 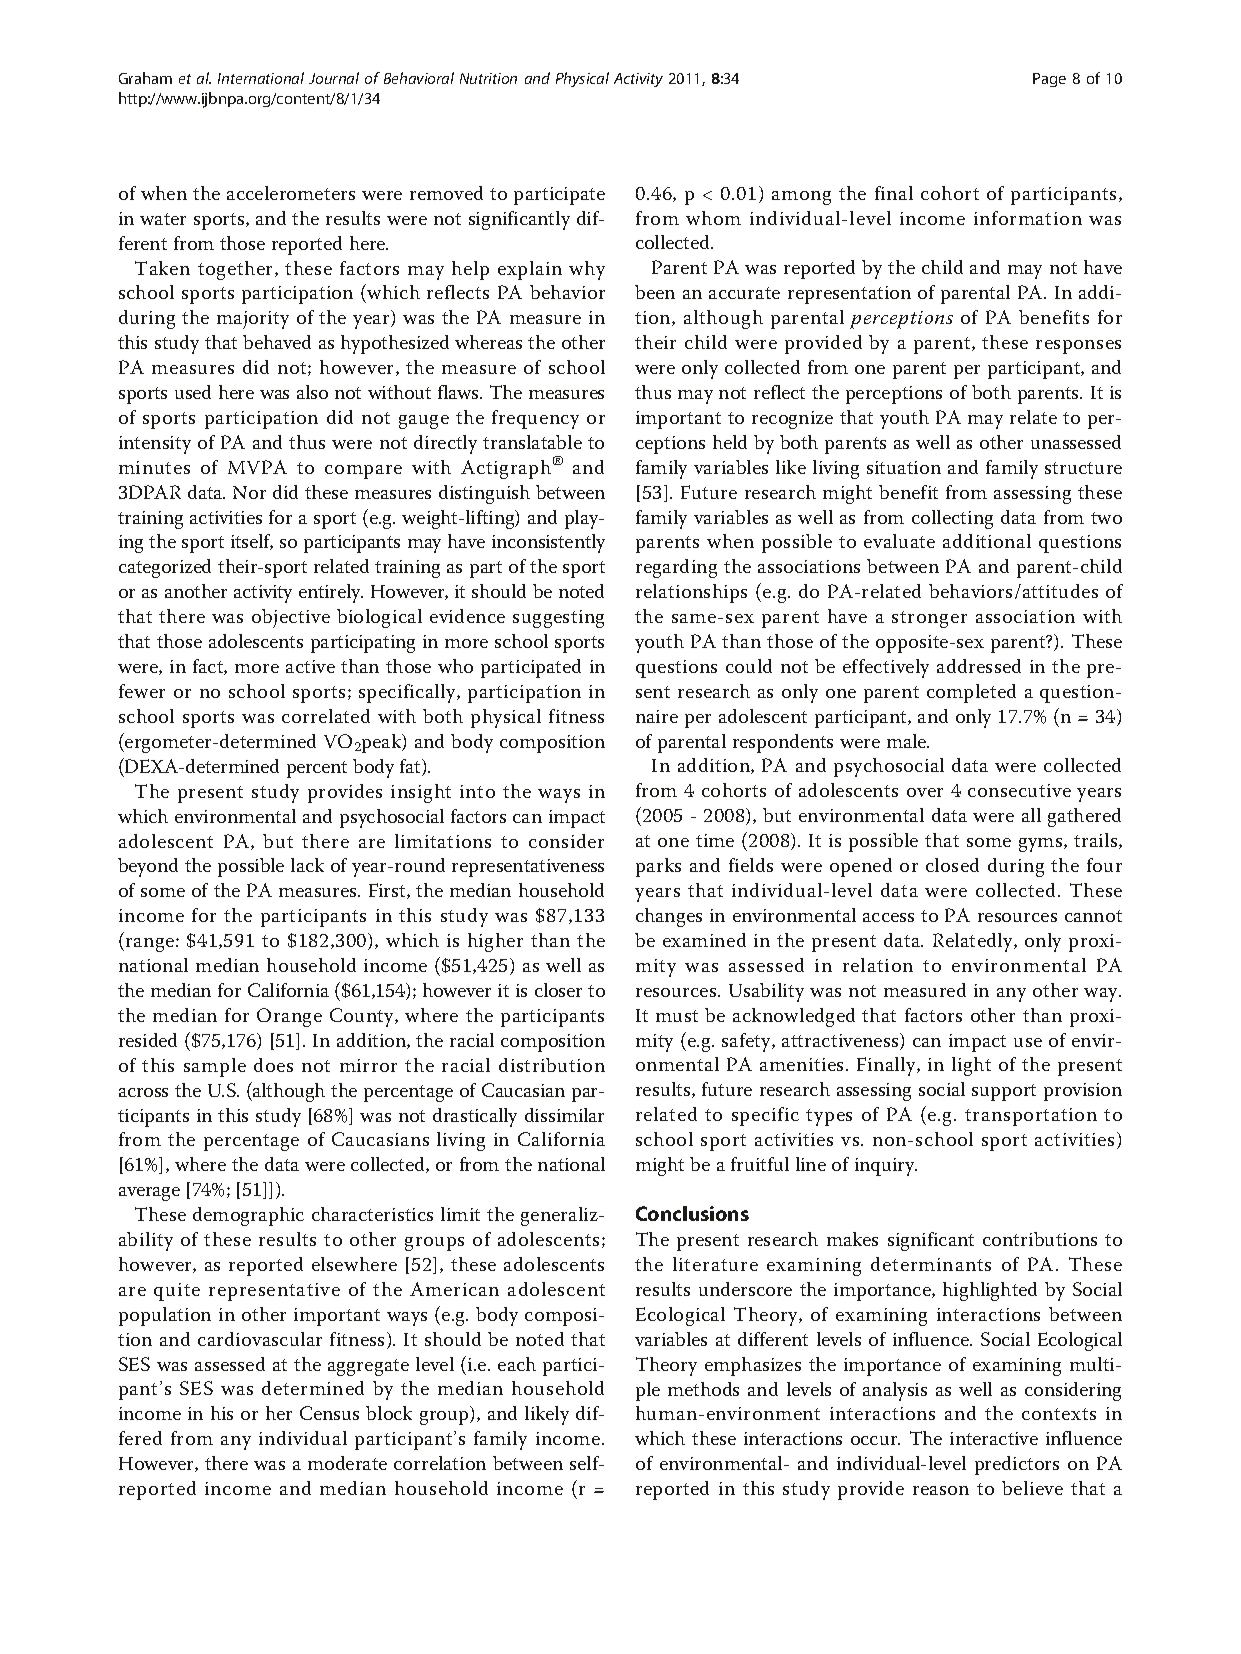 What do you see at coordinates (1019, 790) in the page?
I see `consecutive` at bounding box center [1019, 790].
